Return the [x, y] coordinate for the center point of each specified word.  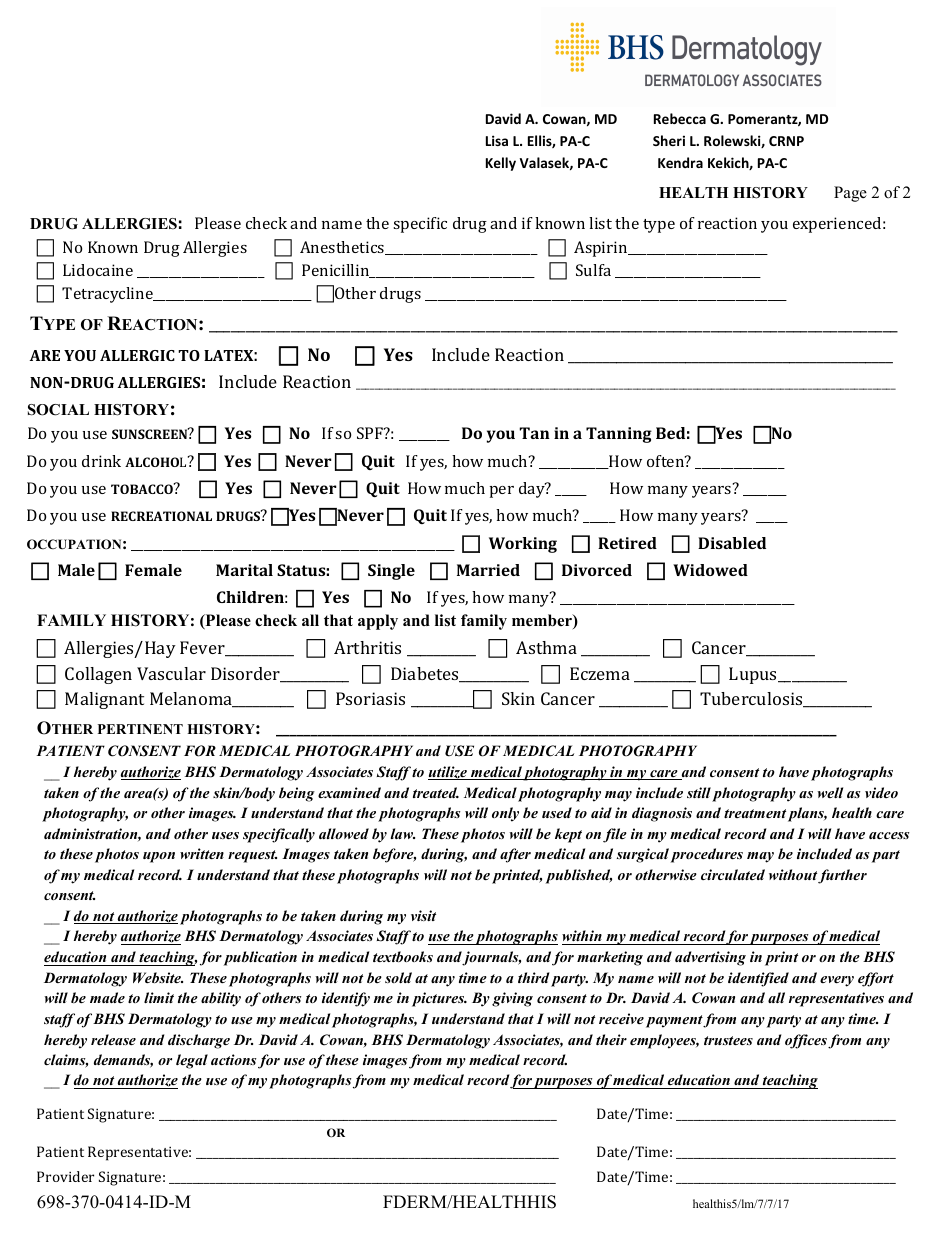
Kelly [501, 164]
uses [225, 835]
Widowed [710, 570]
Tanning [619, 435]
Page [850, 194]
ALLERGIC [137, 355]
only [505, 814]
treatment [755, 813]
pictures [439, 999]
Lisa [497, 140]
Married [488, 570]
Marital [244, 570]
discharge [199, 1041]
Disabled [732, 543]
